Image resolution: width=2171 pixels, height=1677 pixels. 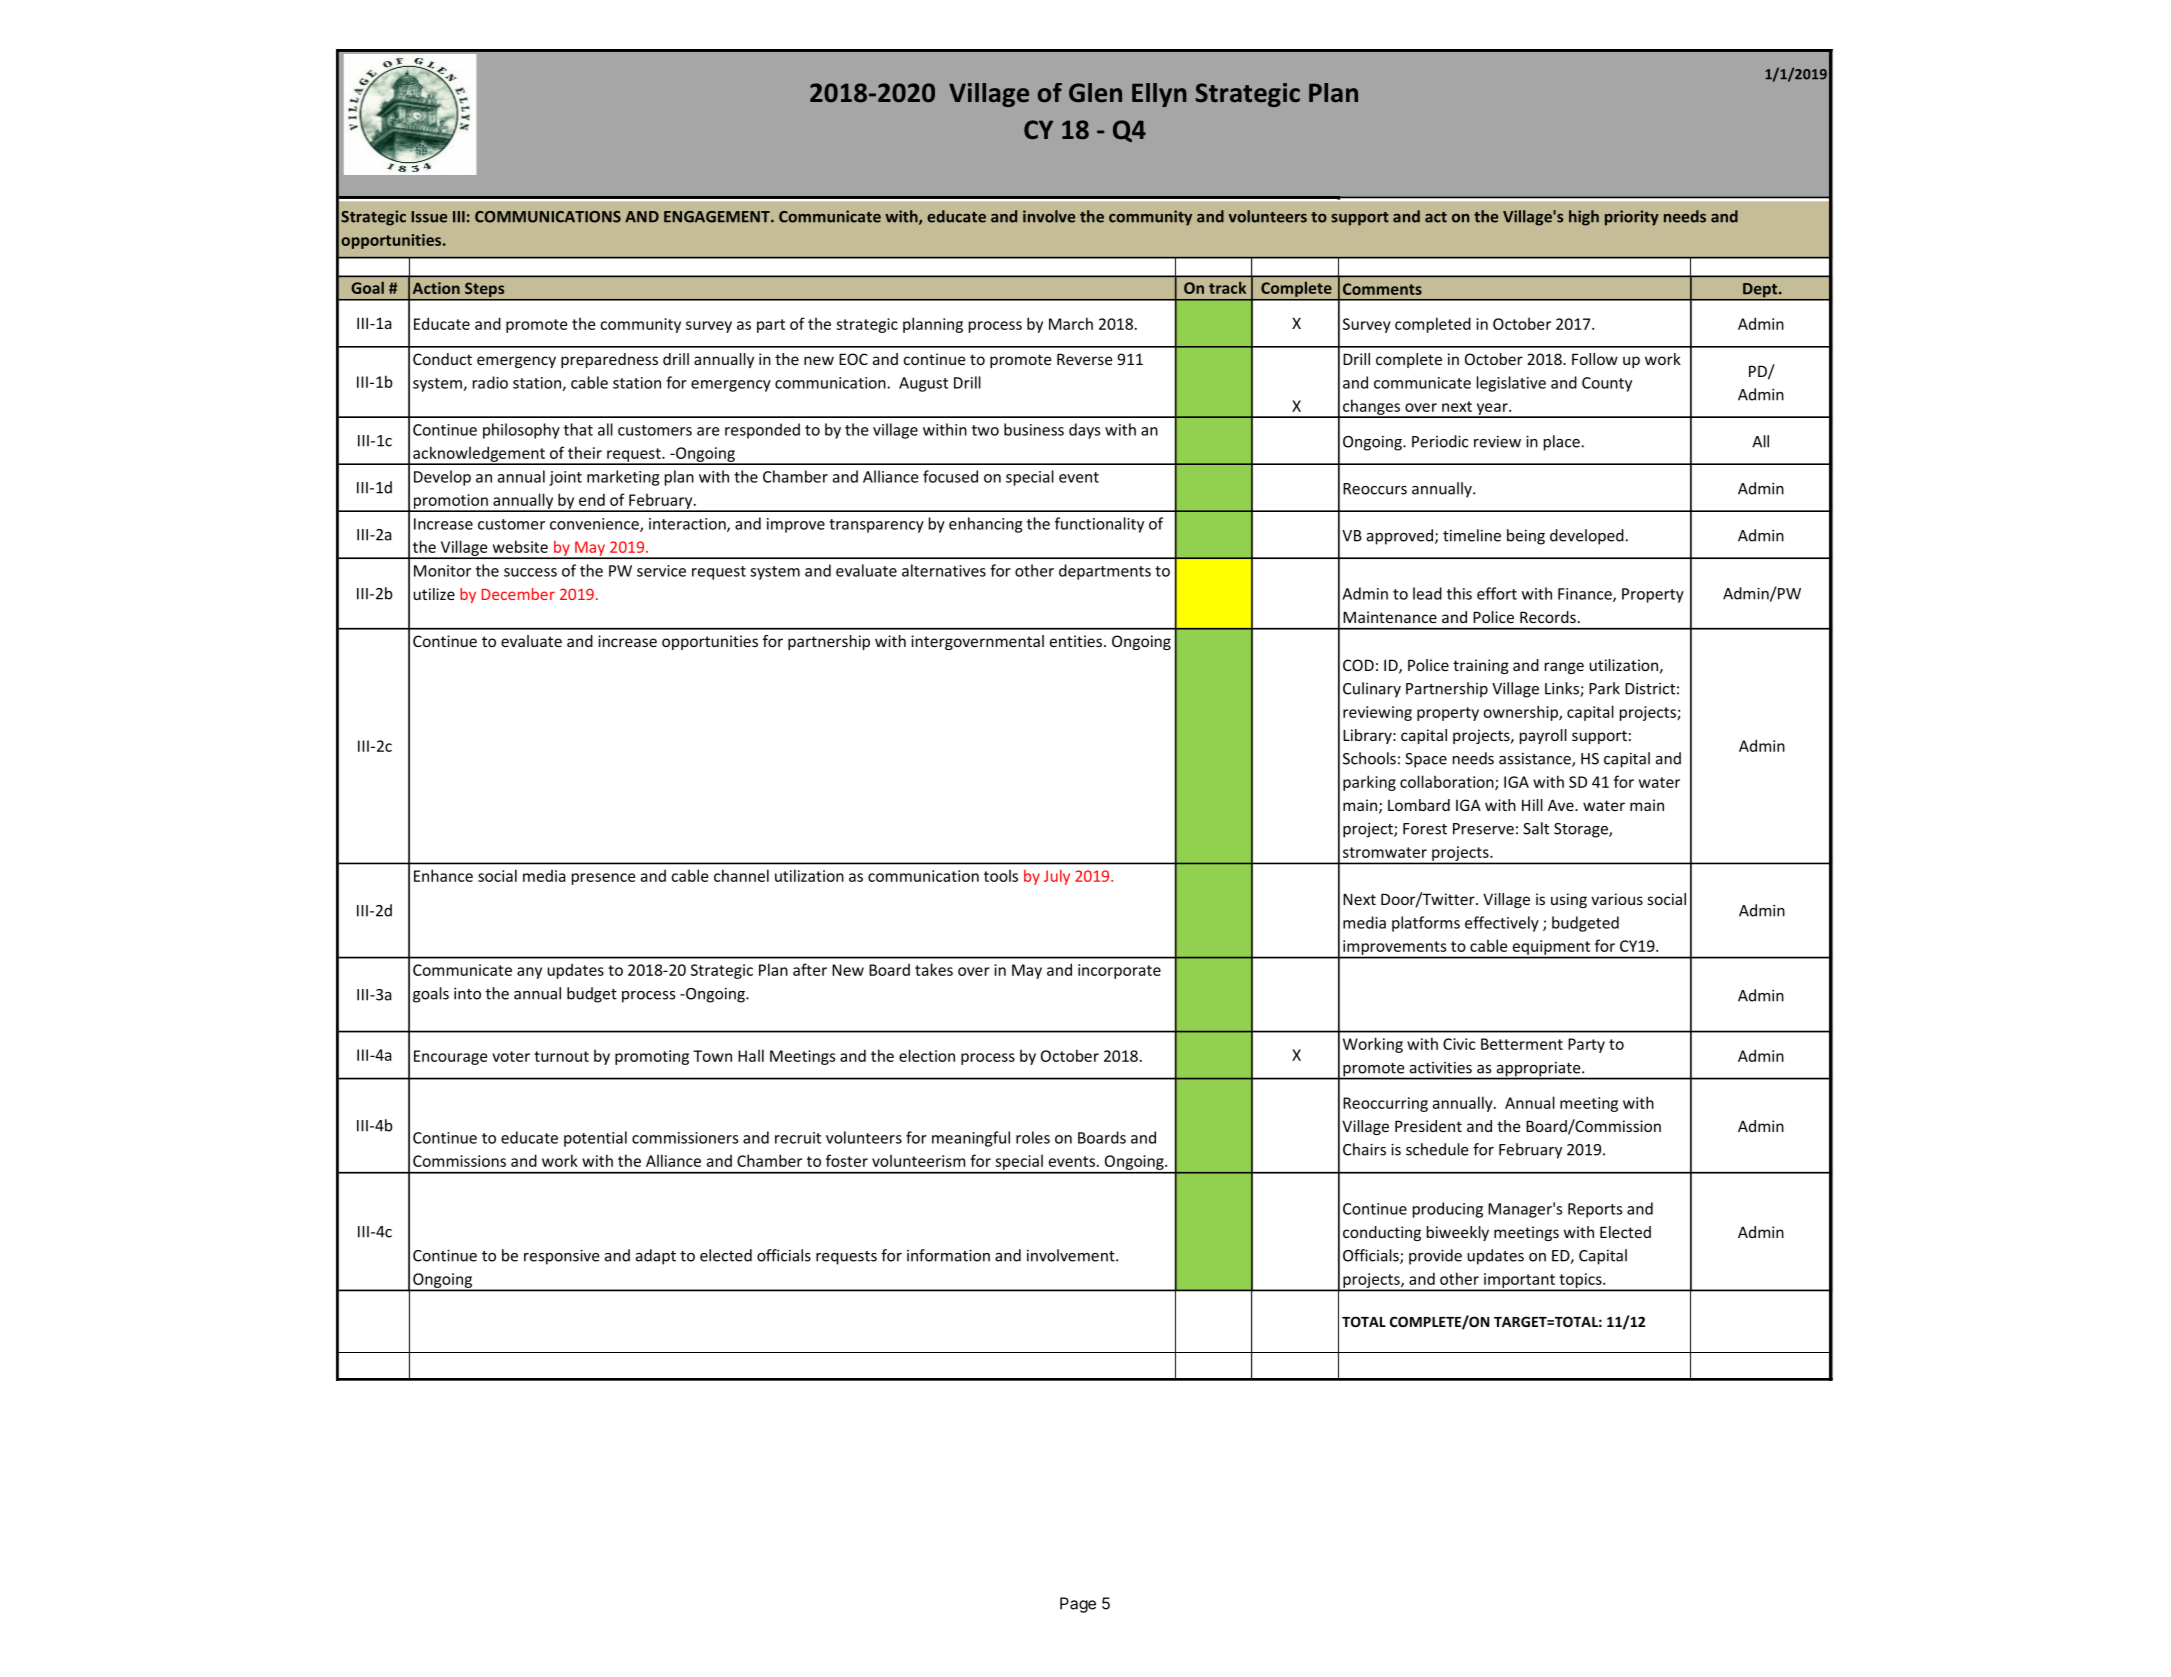 I want to click on being, so click(x=1526, y=537).
